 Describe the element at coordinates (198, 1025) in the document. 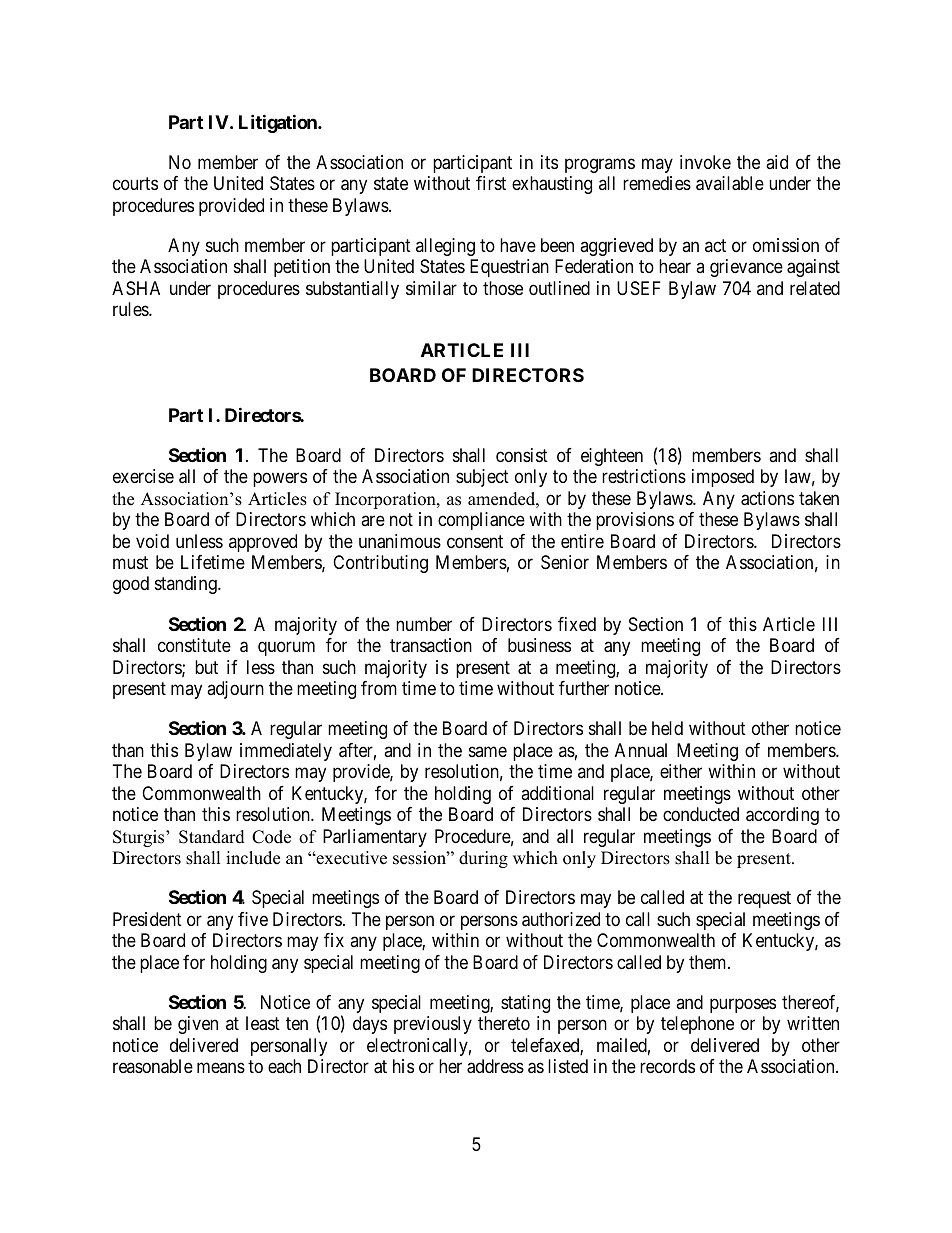

I see `given` at that location.
